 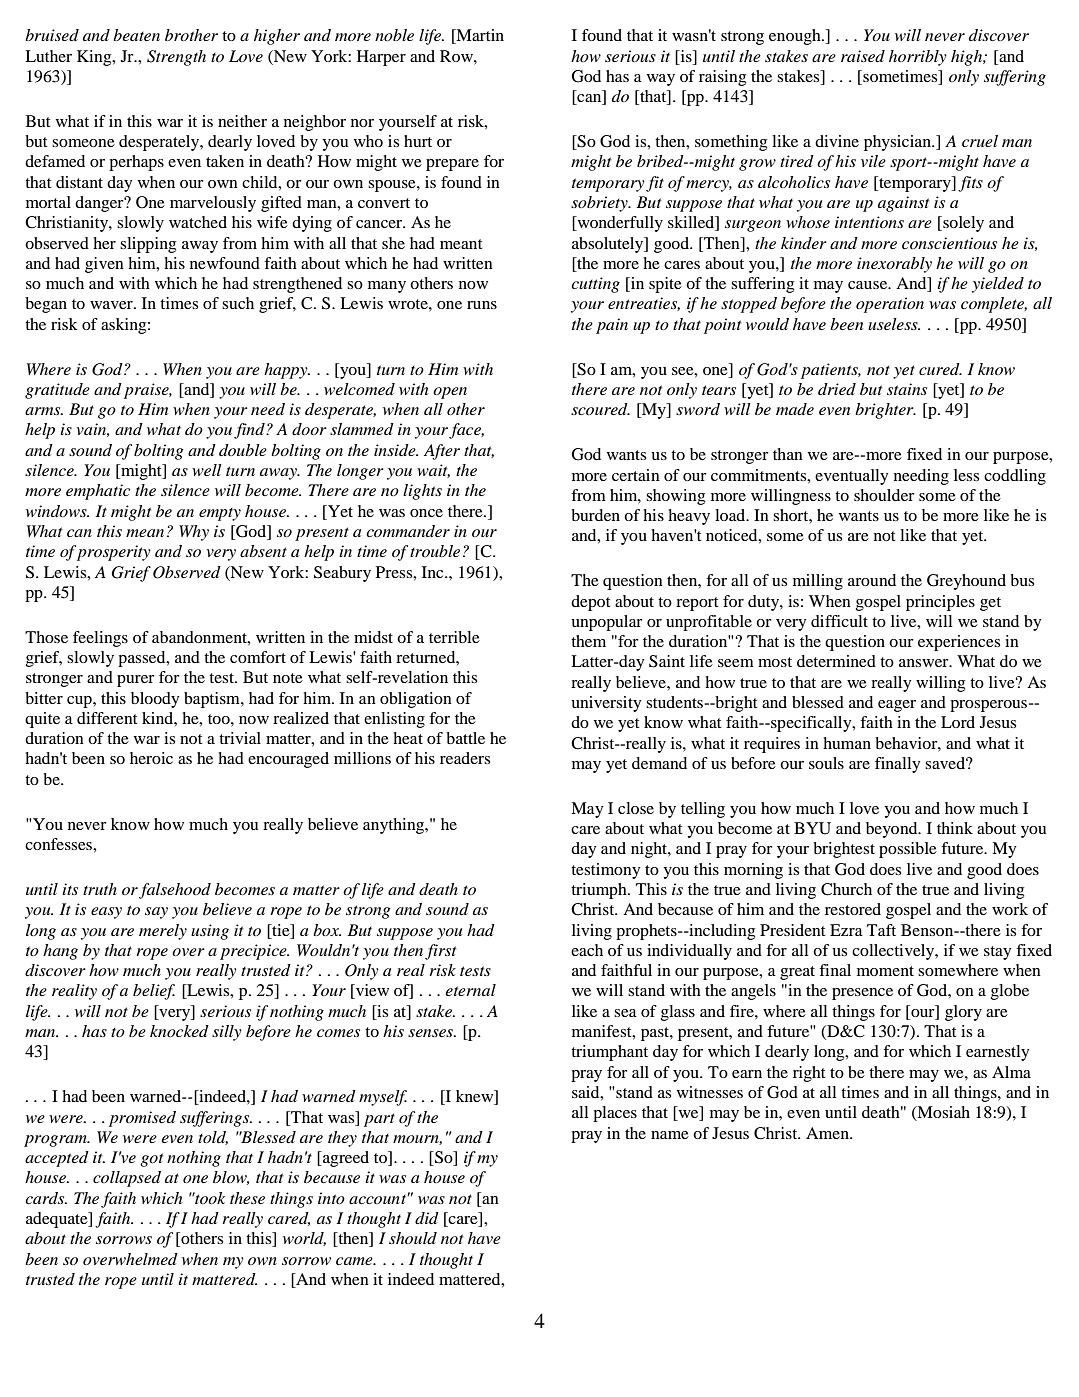 I want to click on horribly, so click(x=918, y=58).
